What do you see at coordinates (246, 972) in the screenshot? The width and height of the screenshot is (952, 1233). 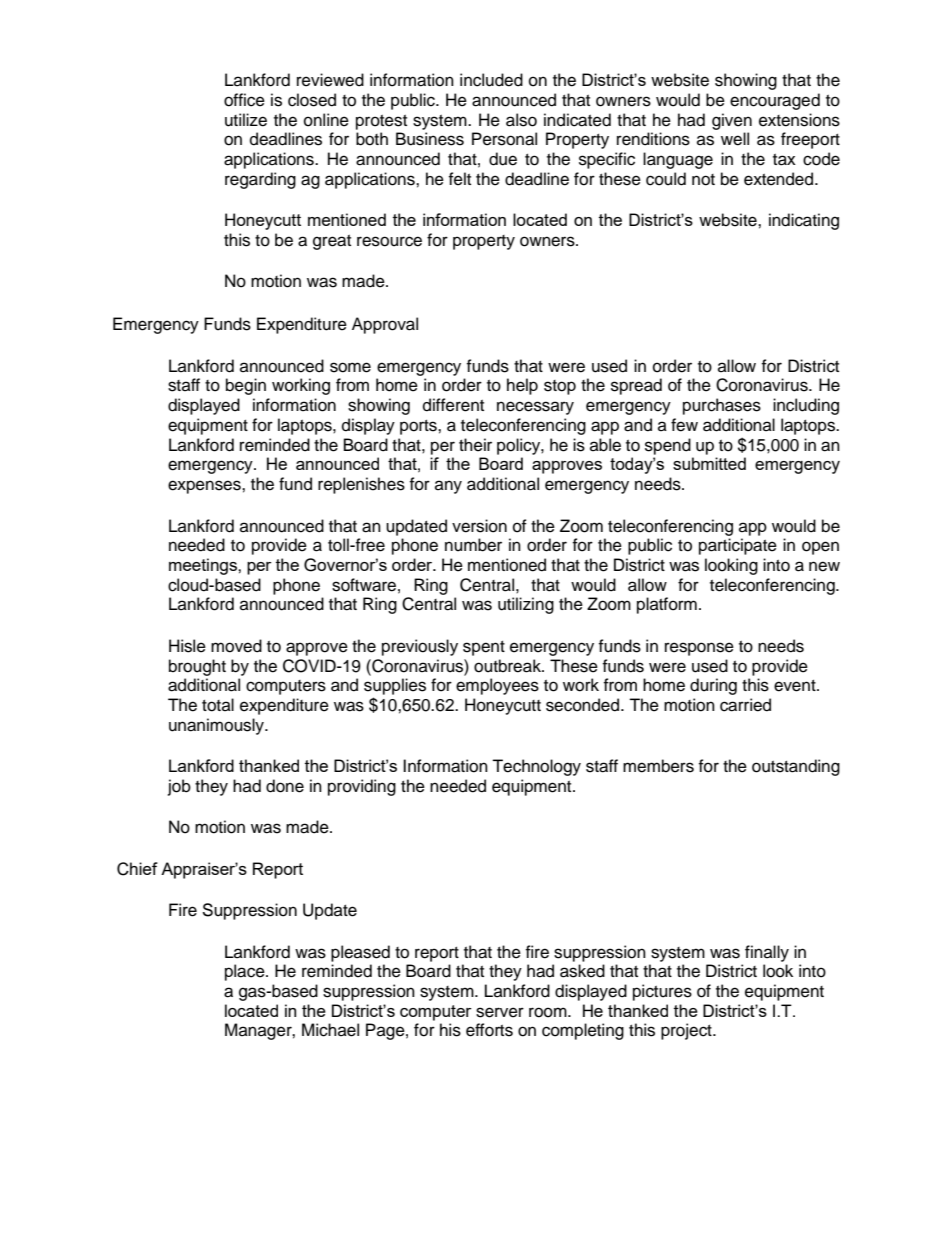 I see `place` at bounding box center [246, 972].
